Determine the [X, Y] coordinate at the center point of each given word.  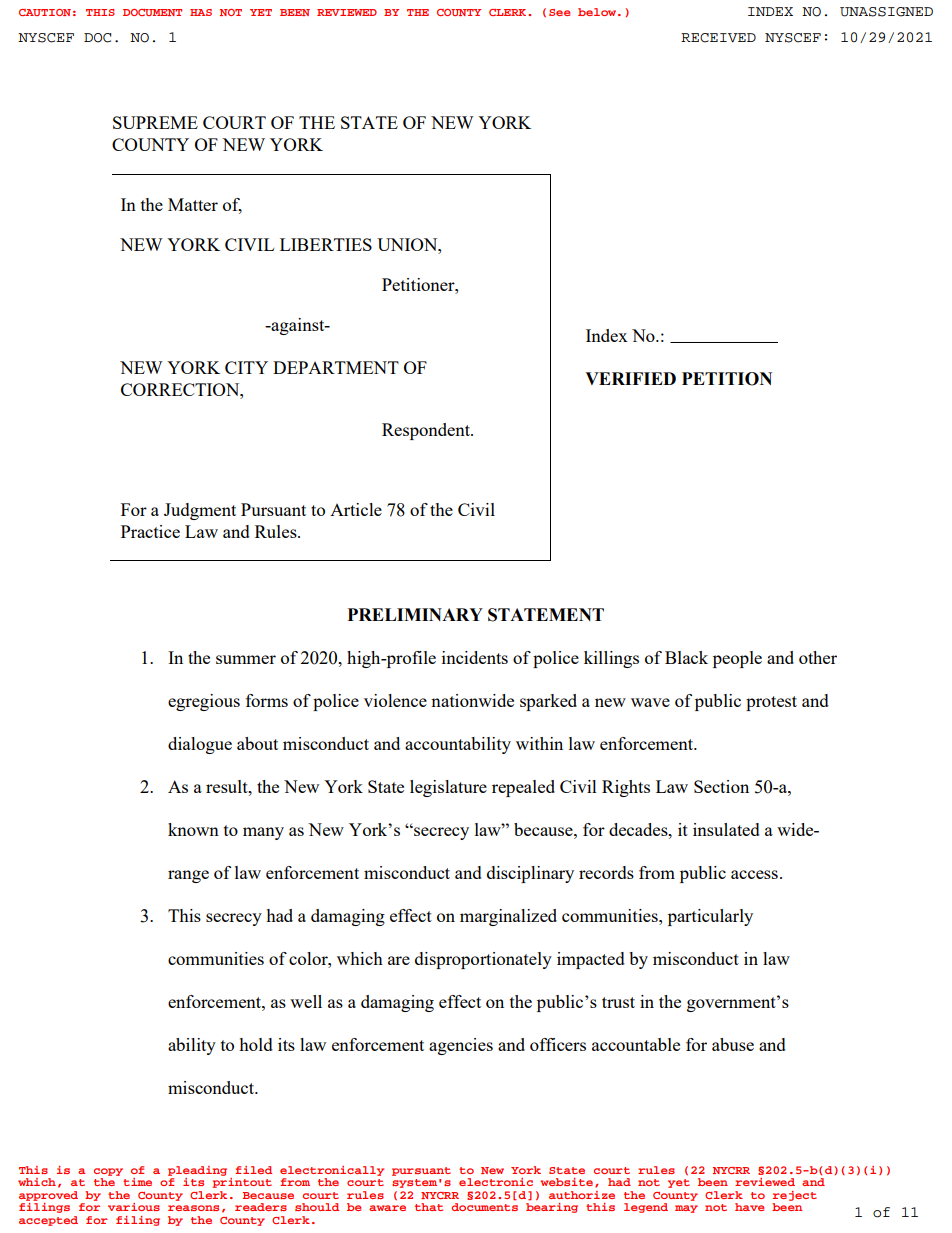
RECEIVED [718, 38]
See [559, 12]
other [818, 657]
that [429, 1207]
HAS [201, 12]
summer [246, 659]
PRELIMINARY [415, 614]
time [137, 1182]
